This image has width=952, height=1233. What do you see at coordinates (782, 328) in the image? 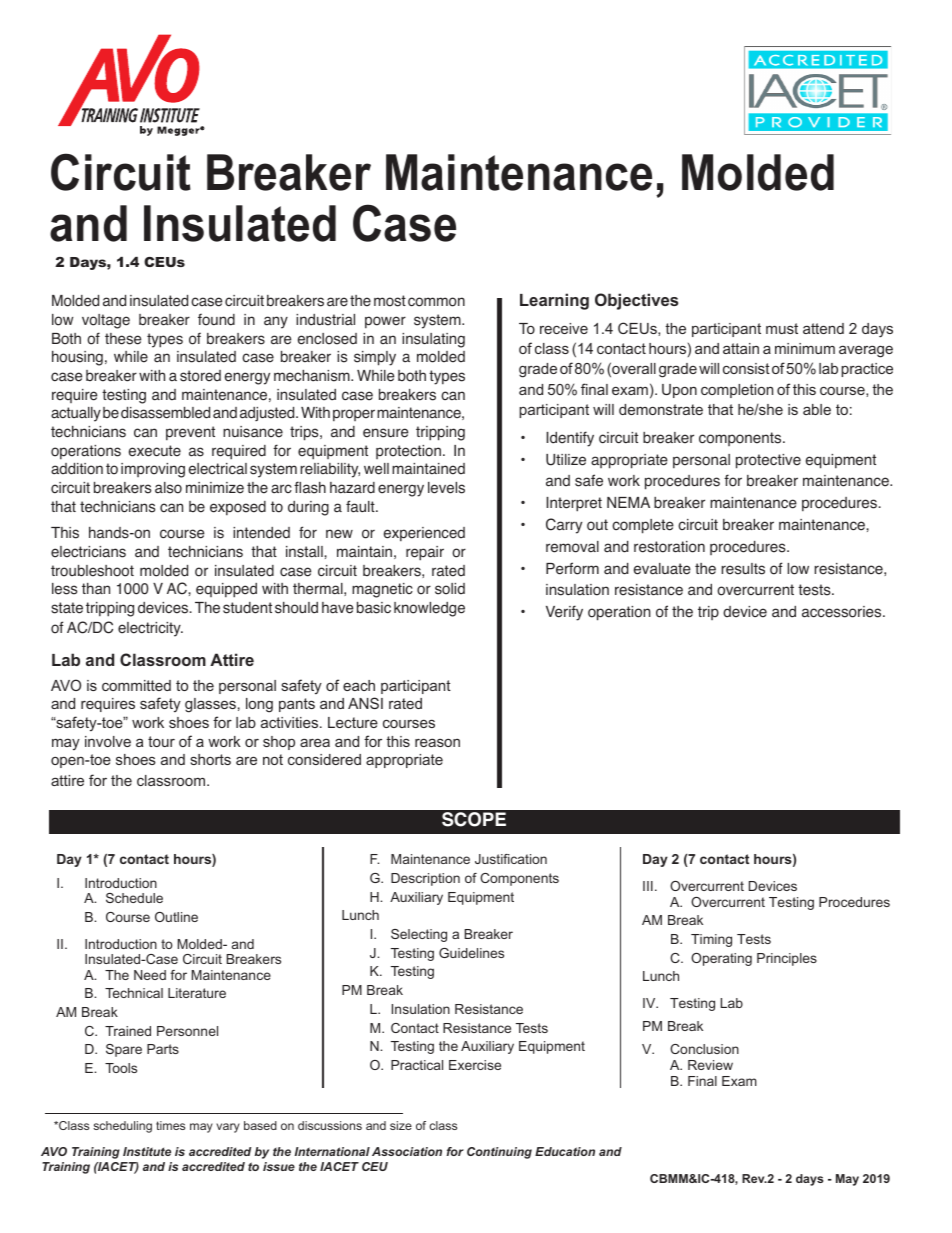
I see `must` at bounding box center [782, 328].
